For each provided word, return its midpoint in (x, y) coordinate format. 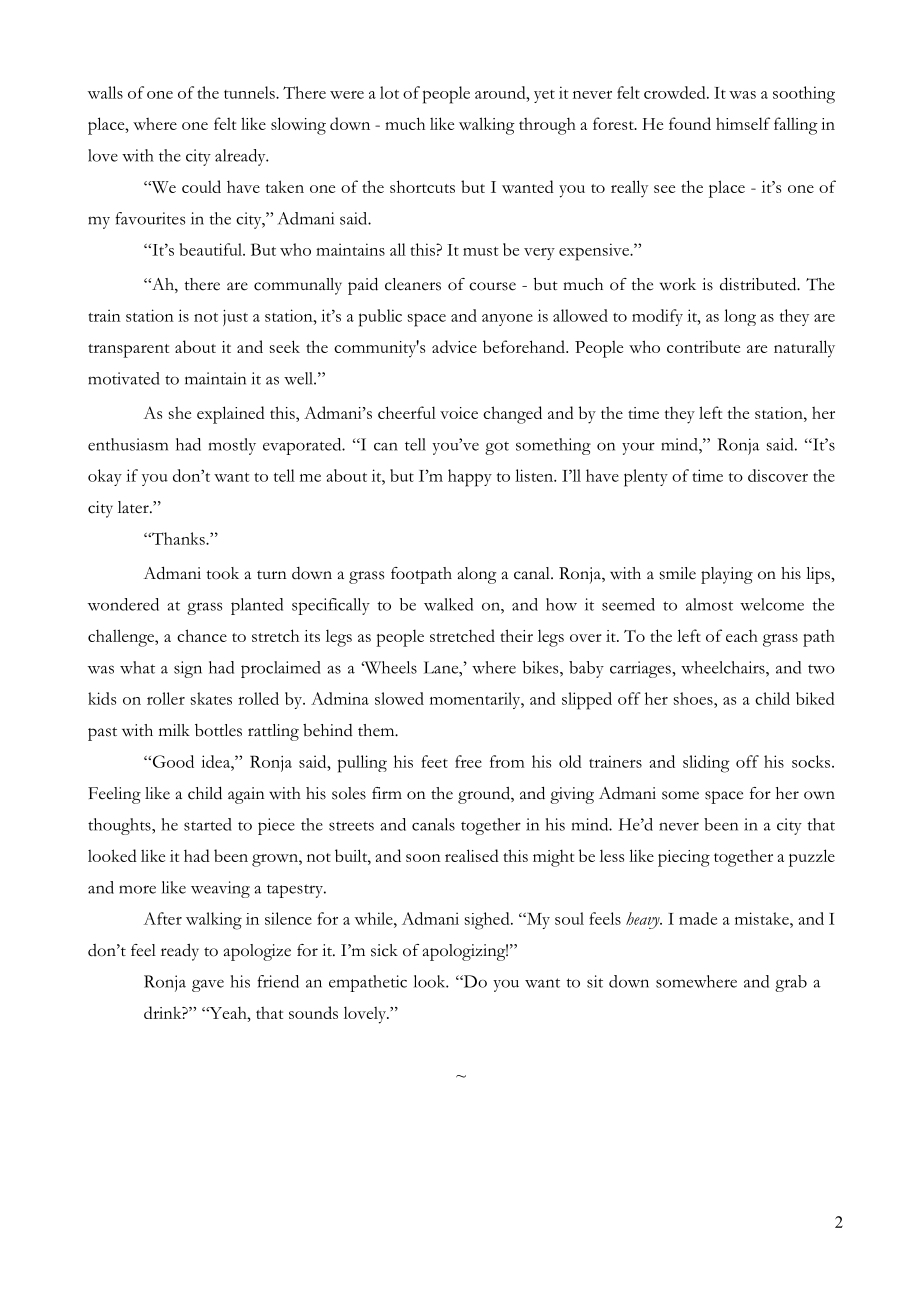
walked (448, 604)
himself (743, 123)
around (501, 92)
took (222, 573)
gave (208, 986)
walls (105, 92)
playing (727, 575)
